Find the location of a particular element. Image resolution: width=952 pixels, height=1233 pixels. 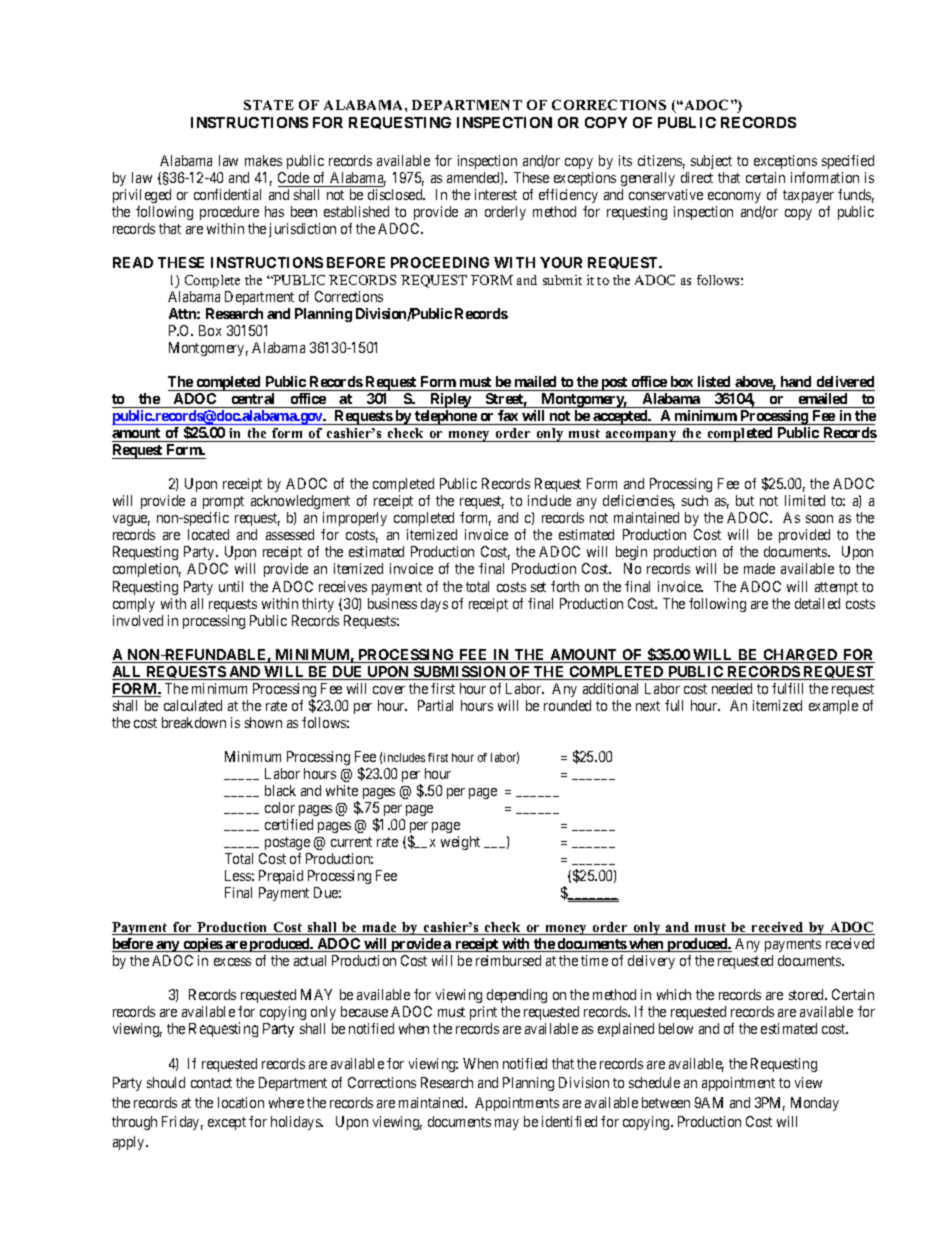

identified is located at coordinates (569, 1121).
